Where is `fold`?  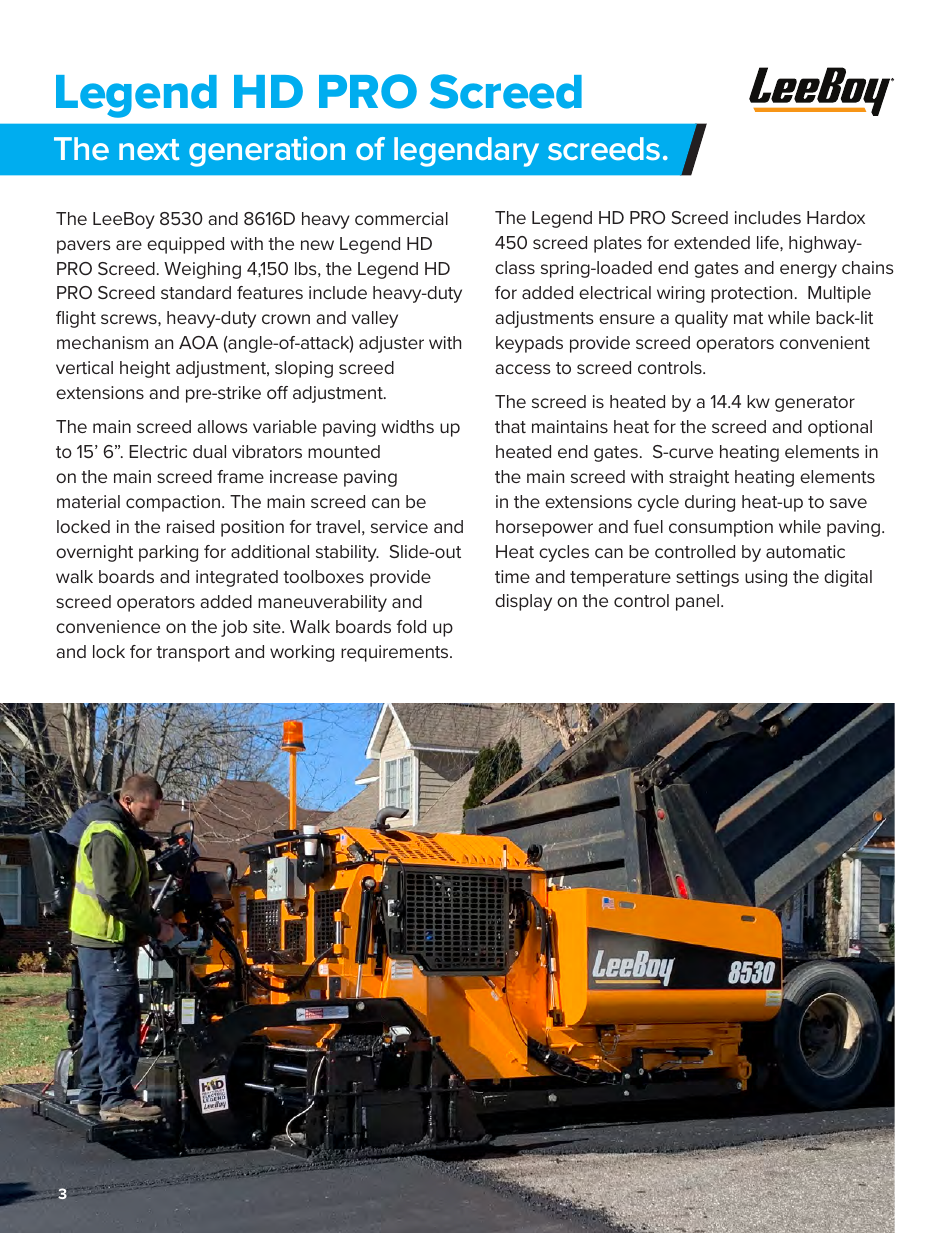 fold is located at coordinates (411, 626).
